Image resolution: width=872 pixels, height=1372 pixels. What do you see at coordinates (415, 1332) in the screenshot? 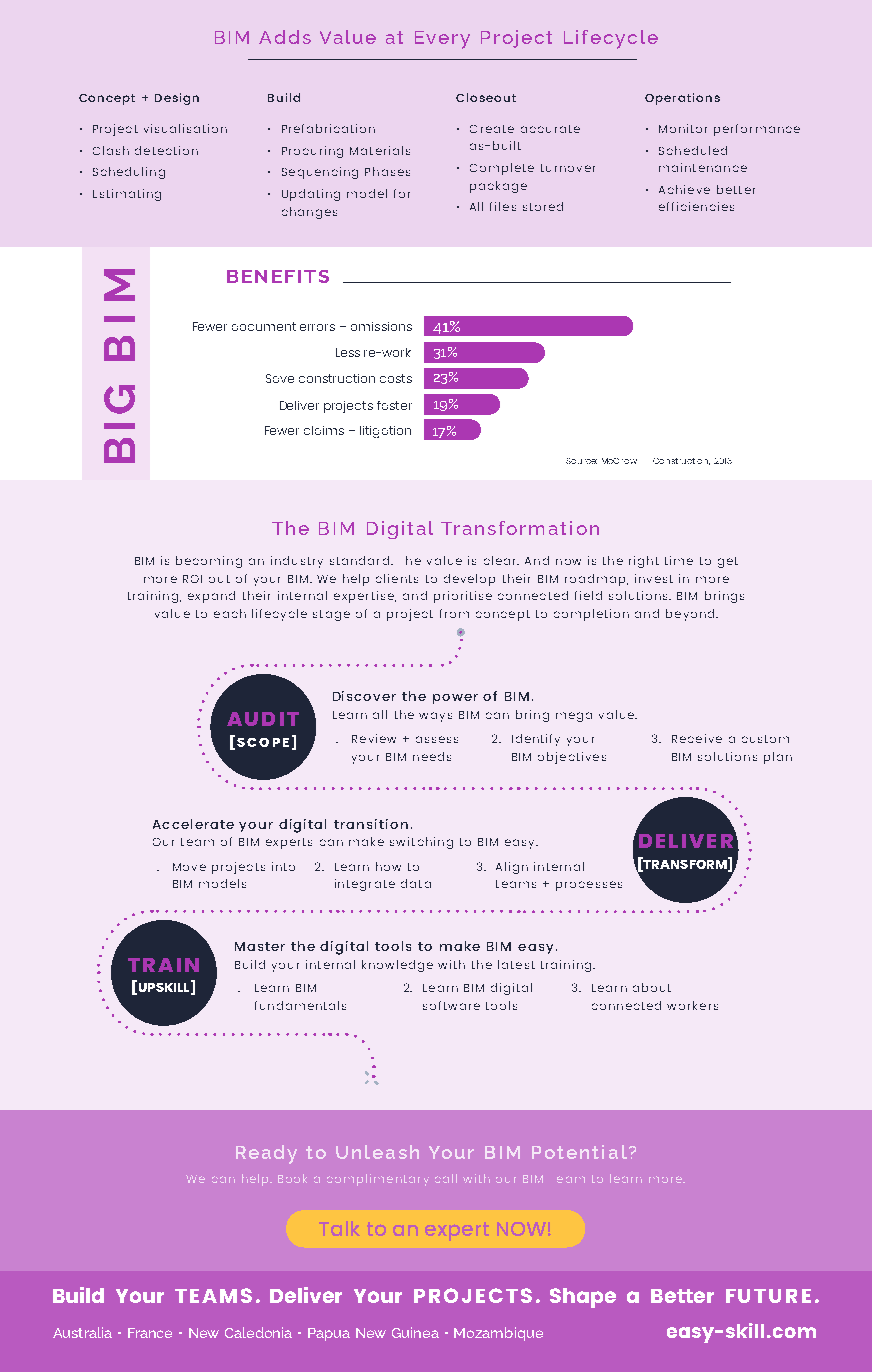
I see `Guinea` at bounding box center [415, 1332].
